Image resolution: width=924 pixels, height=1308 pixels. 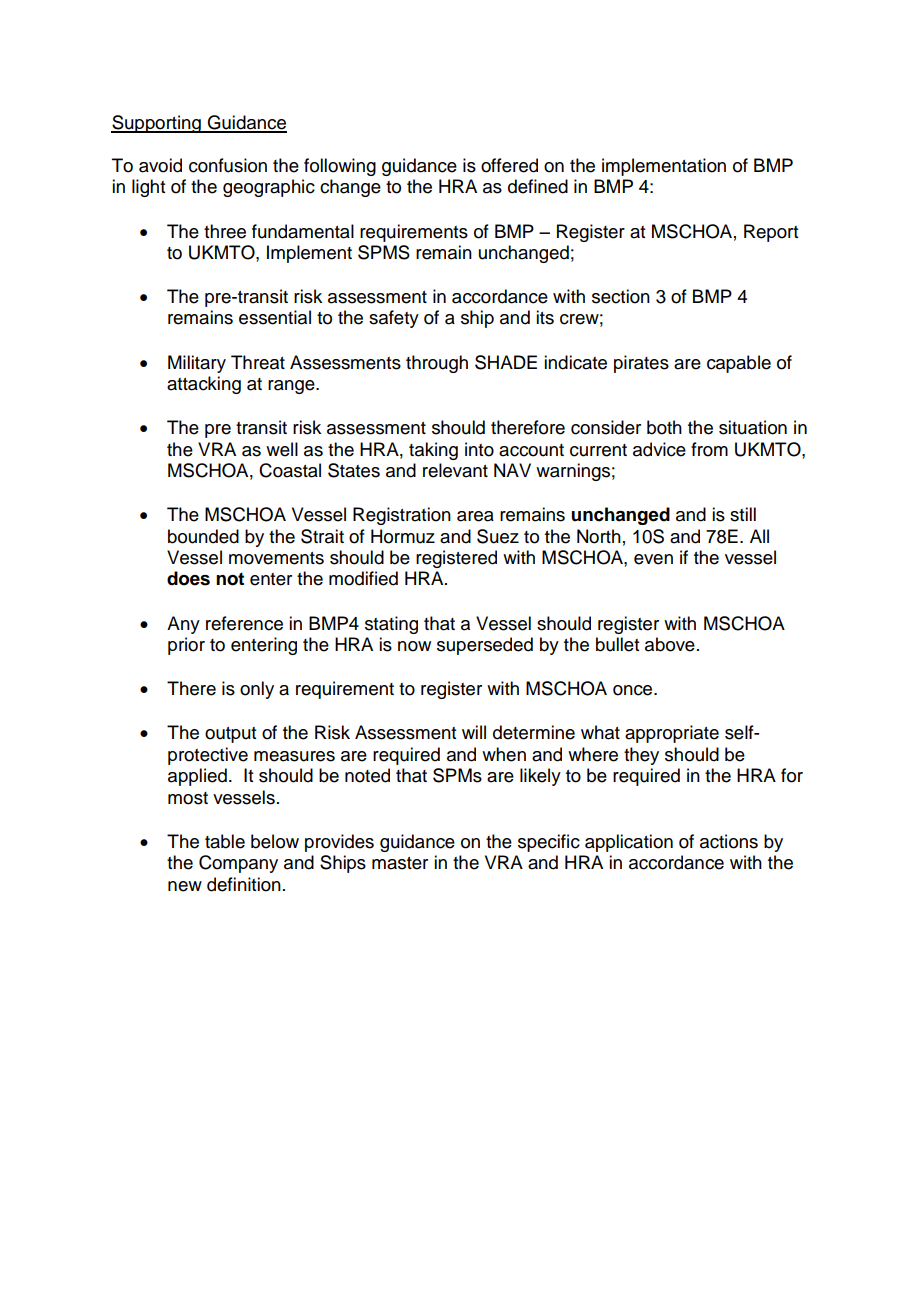 I want to click on confusion, so click(x=228, y=165).
